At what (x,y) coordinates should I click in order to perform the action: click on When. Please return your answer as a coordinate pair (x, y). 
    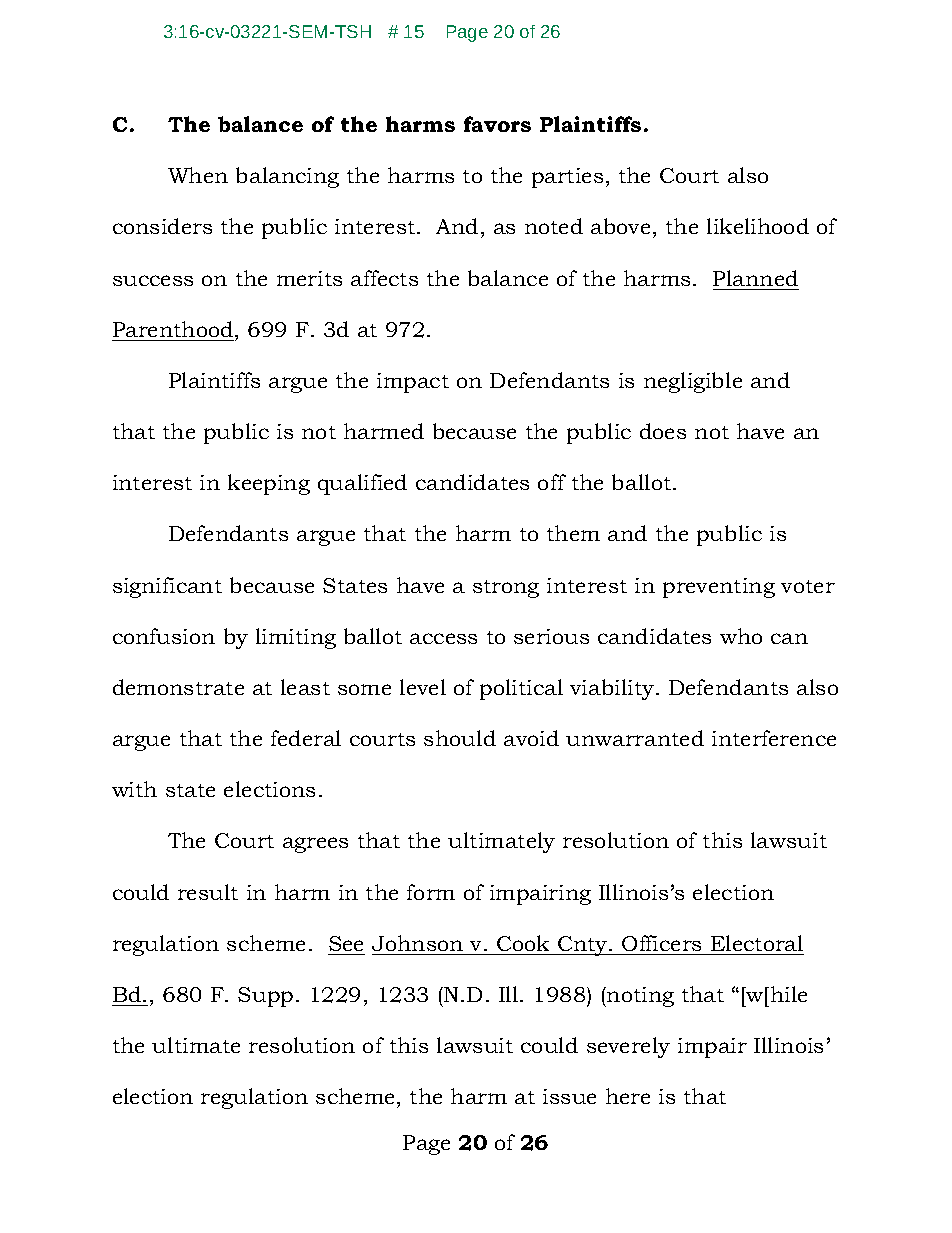
    Looking at the image, I should click on (198, 175).
